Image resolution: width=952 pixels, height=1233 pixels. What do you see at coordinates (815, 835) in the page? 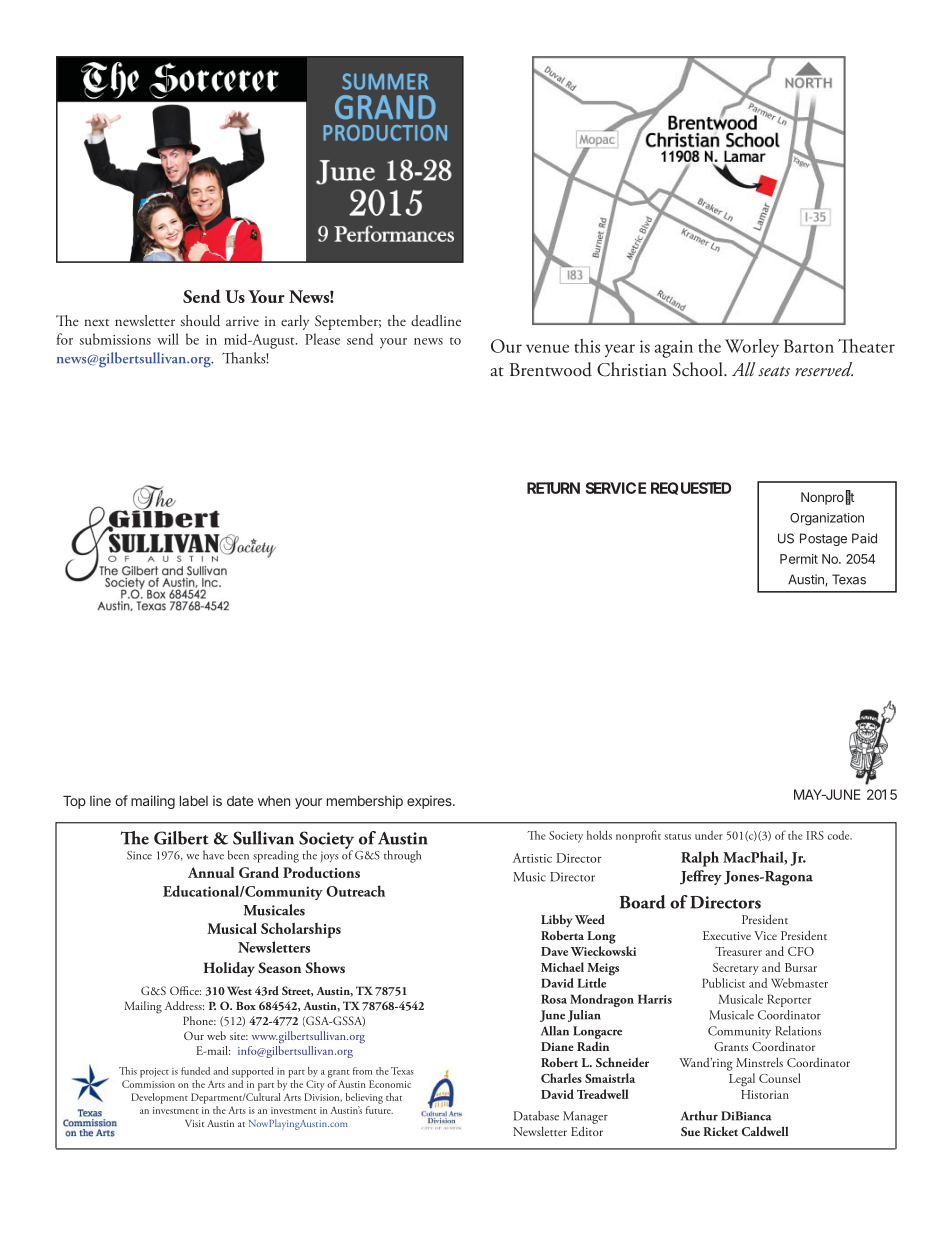
I see `IRS` at bounding box center [815, 835].
